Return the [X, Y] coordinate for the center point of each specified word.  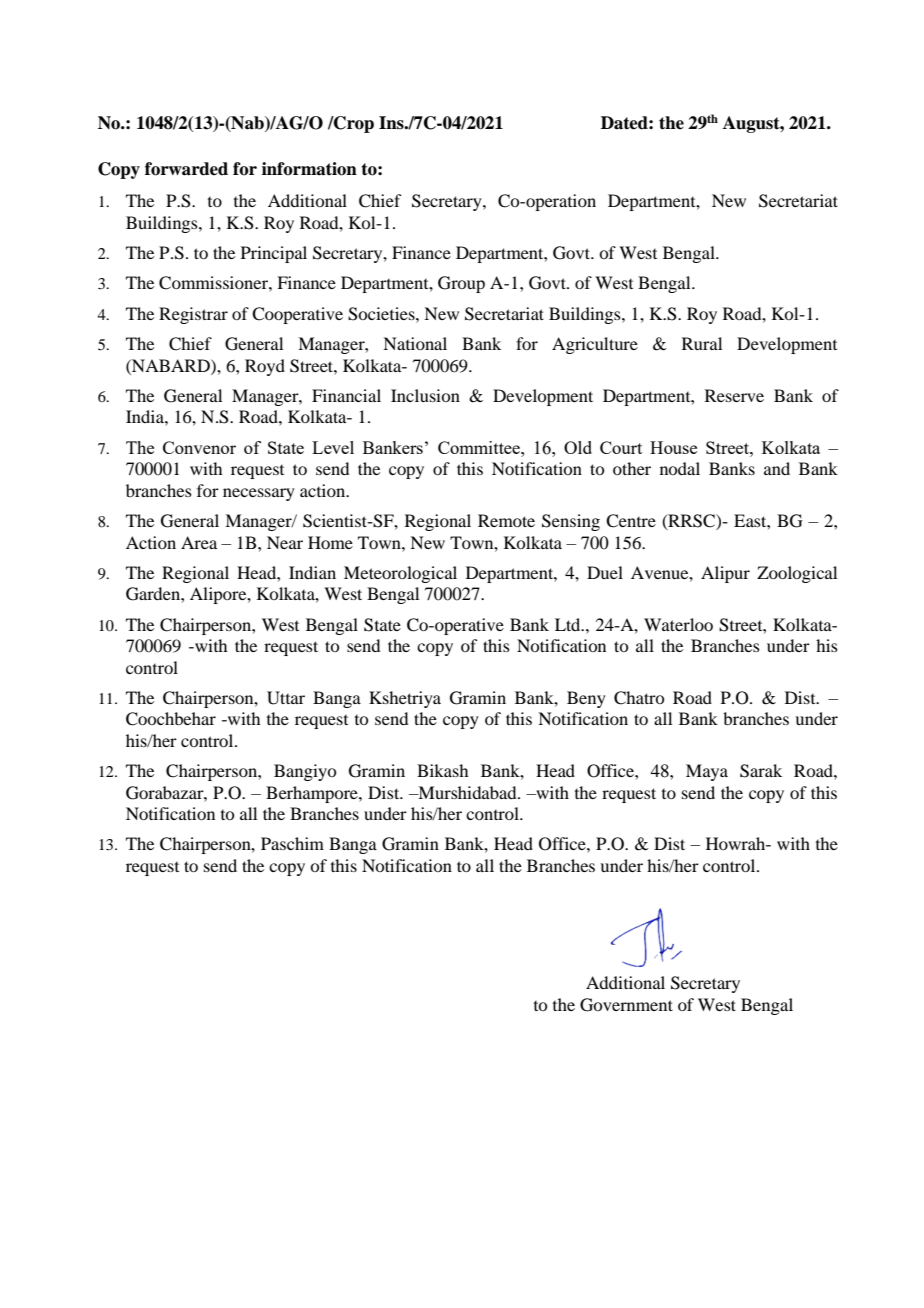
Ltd [569, 624]
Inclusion [425, 395]
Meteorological [400, 574]
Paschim [292, 843]
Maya [707, 772]
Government [626, 1005]
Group [461, 284]
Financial [346, 395]
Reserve [734, 395]
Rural [702, 343]
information [309, 169]
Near [285, 542]
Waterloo [678, 624]
